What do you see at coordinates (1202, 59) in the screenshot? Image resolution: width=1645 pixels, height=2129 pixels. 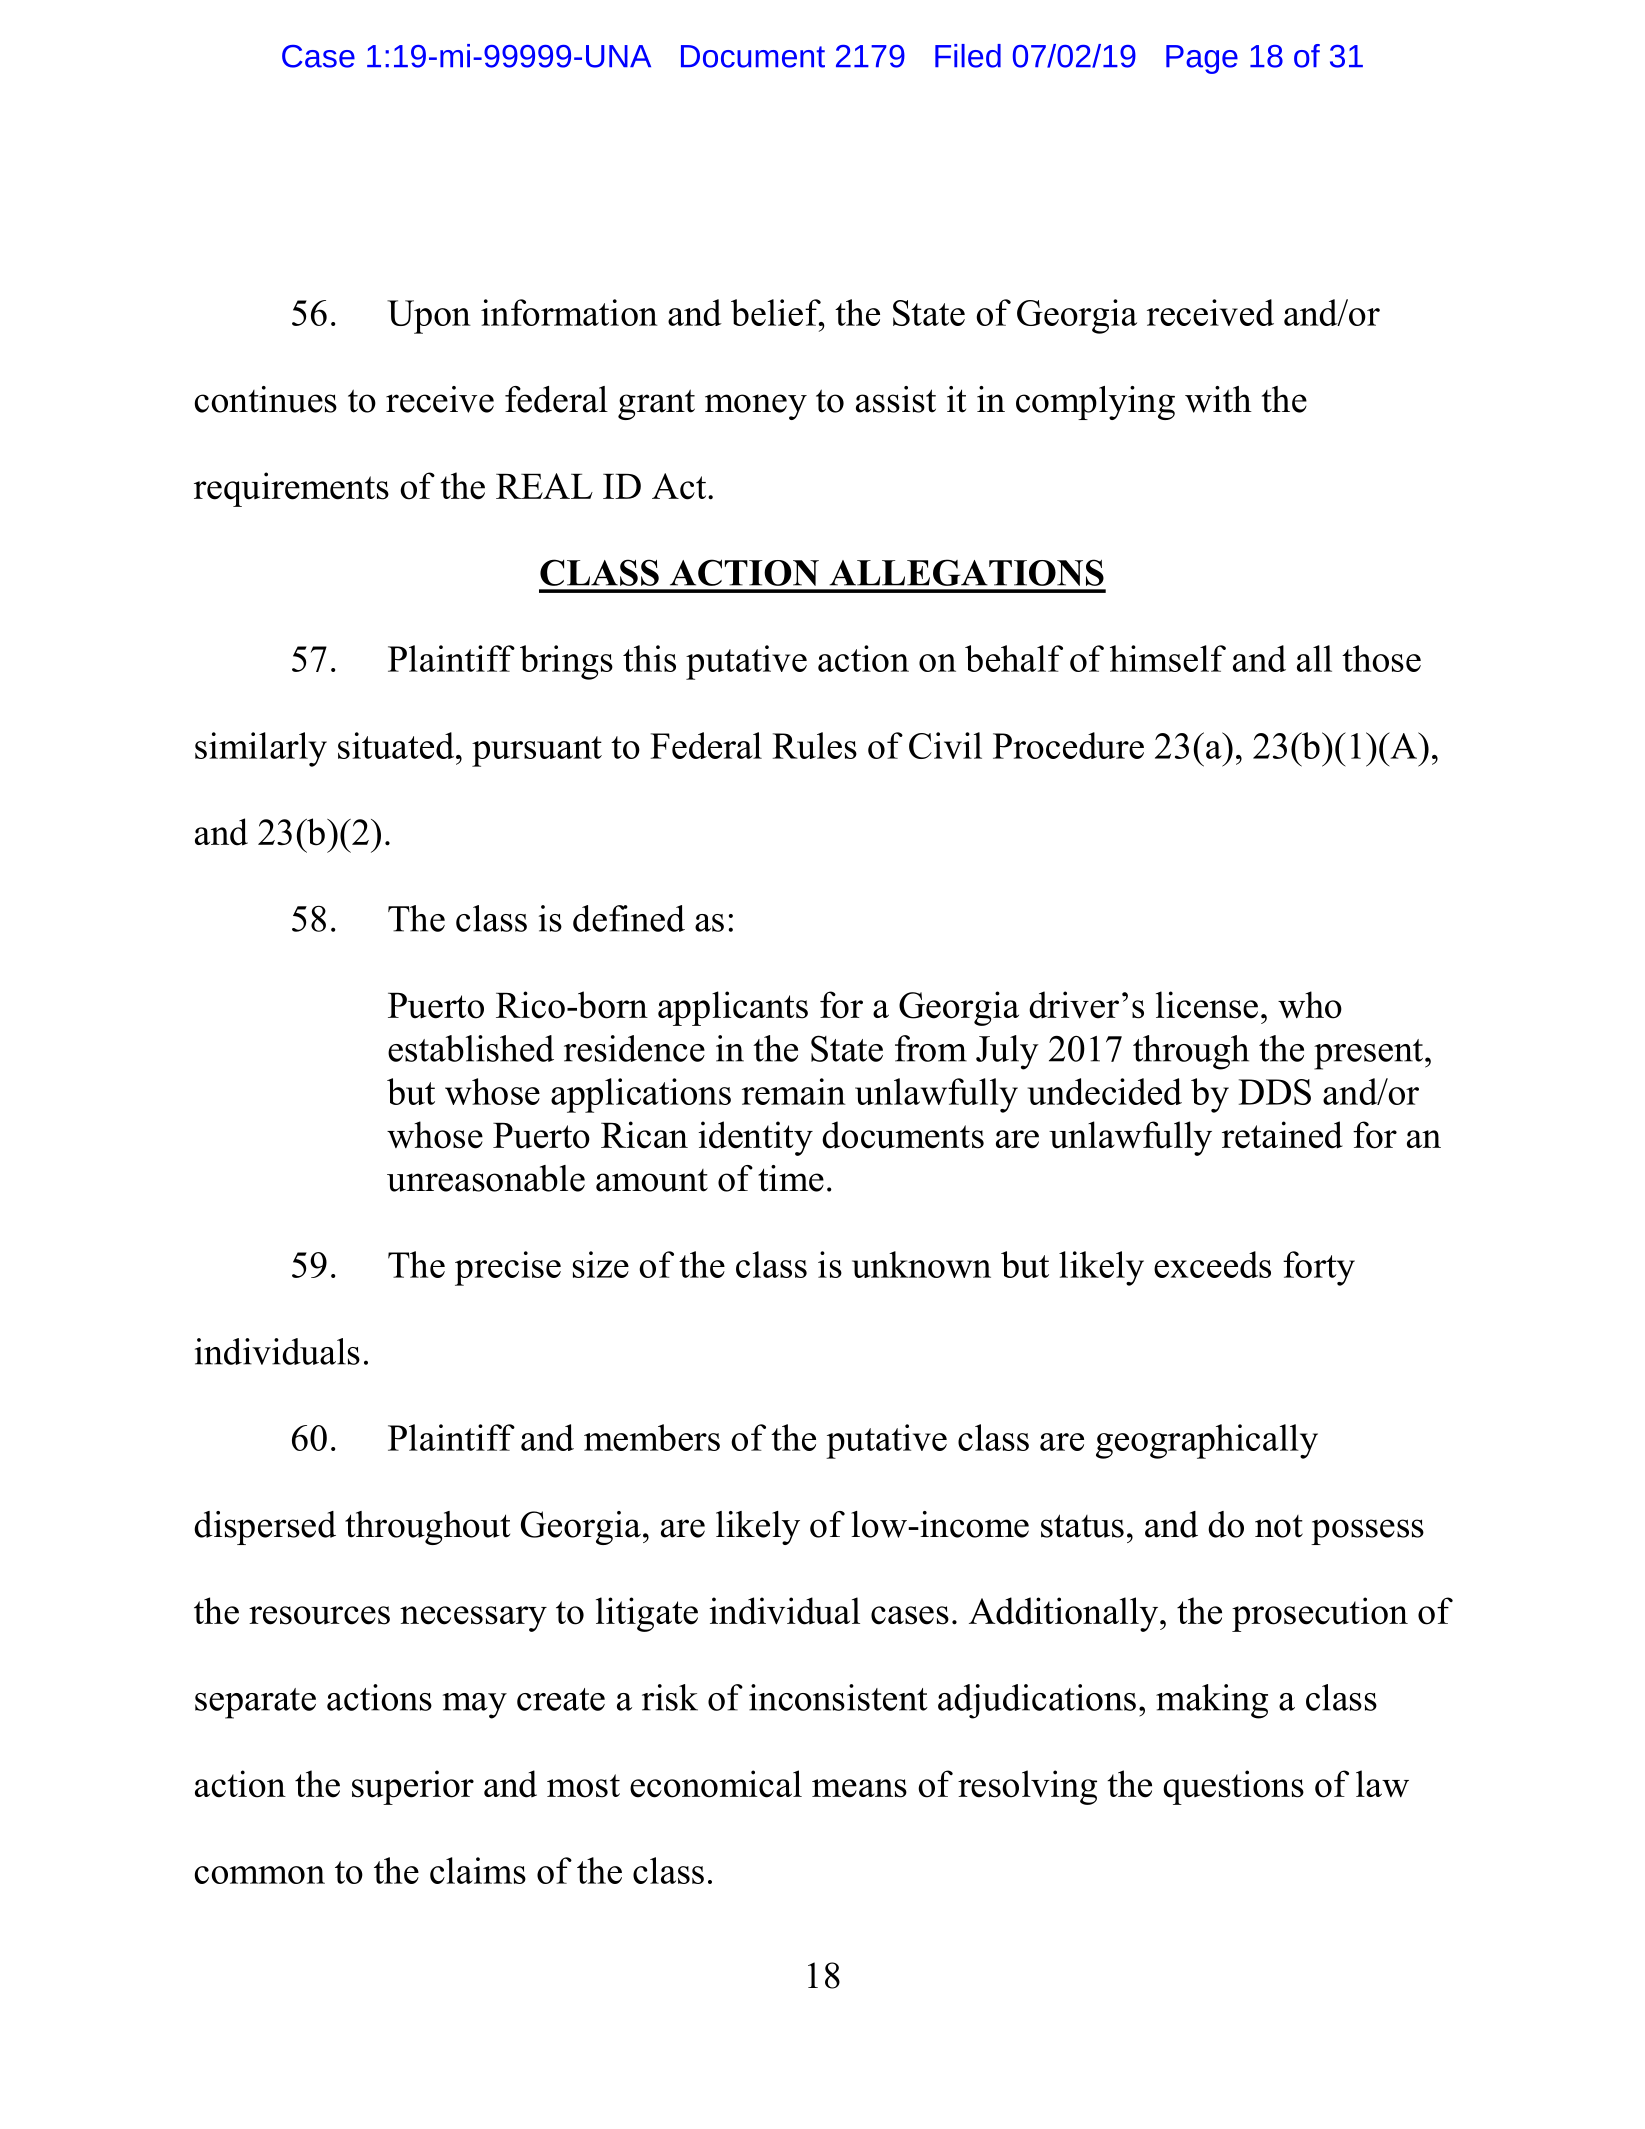 I see `Page` at bounding box center [1202, 59].
